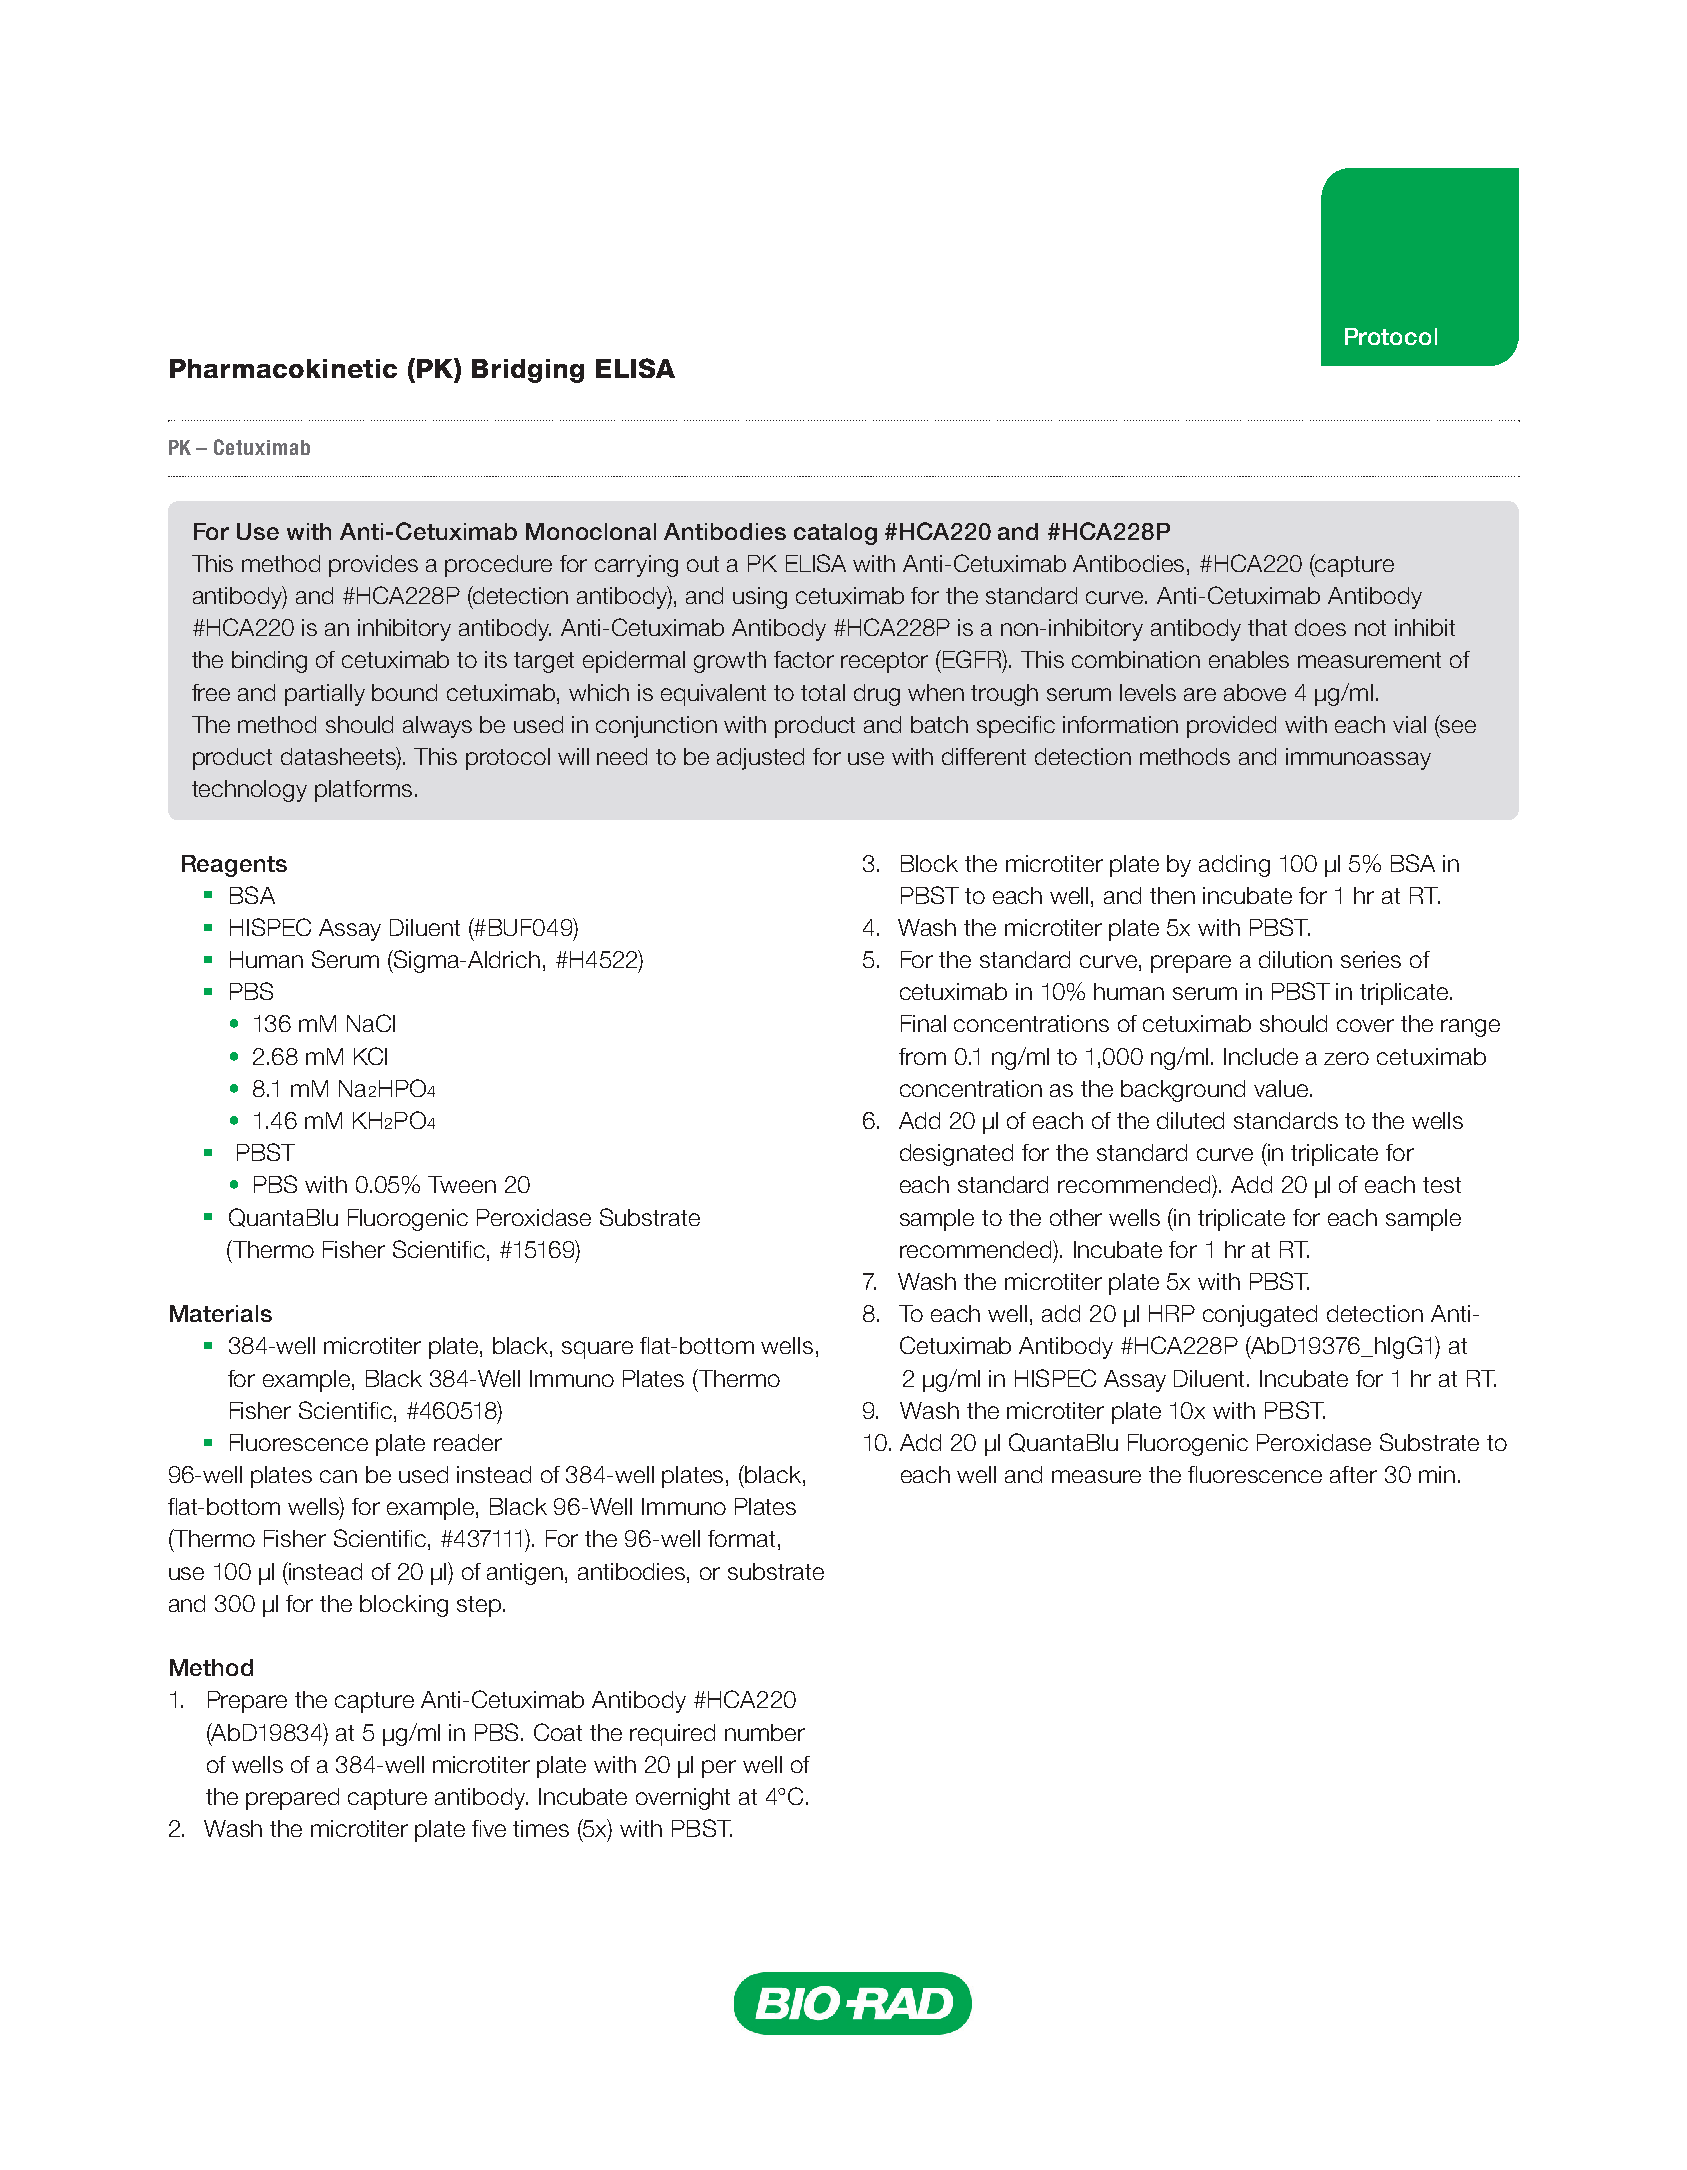  Describe the element at coordinates (283, 368) in the screenshot. I see `Pharmacokinetic` at that location.
